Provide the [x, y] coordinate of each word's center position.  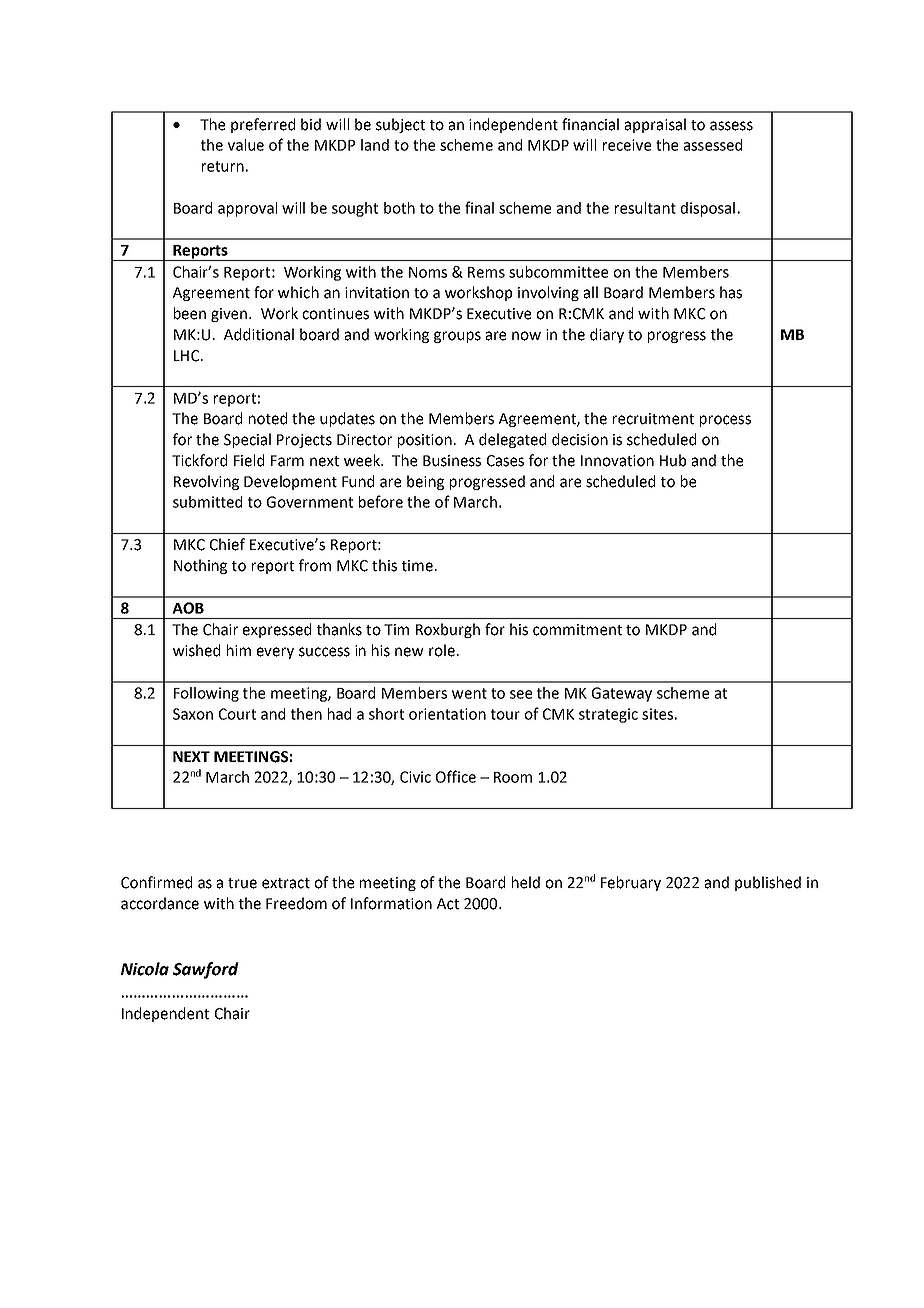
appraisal [655, 125]
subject [400, 125]
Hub [673, 460]
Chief [227, 544]
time [417, 566]
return [223, 166]
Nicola [145, 969]
